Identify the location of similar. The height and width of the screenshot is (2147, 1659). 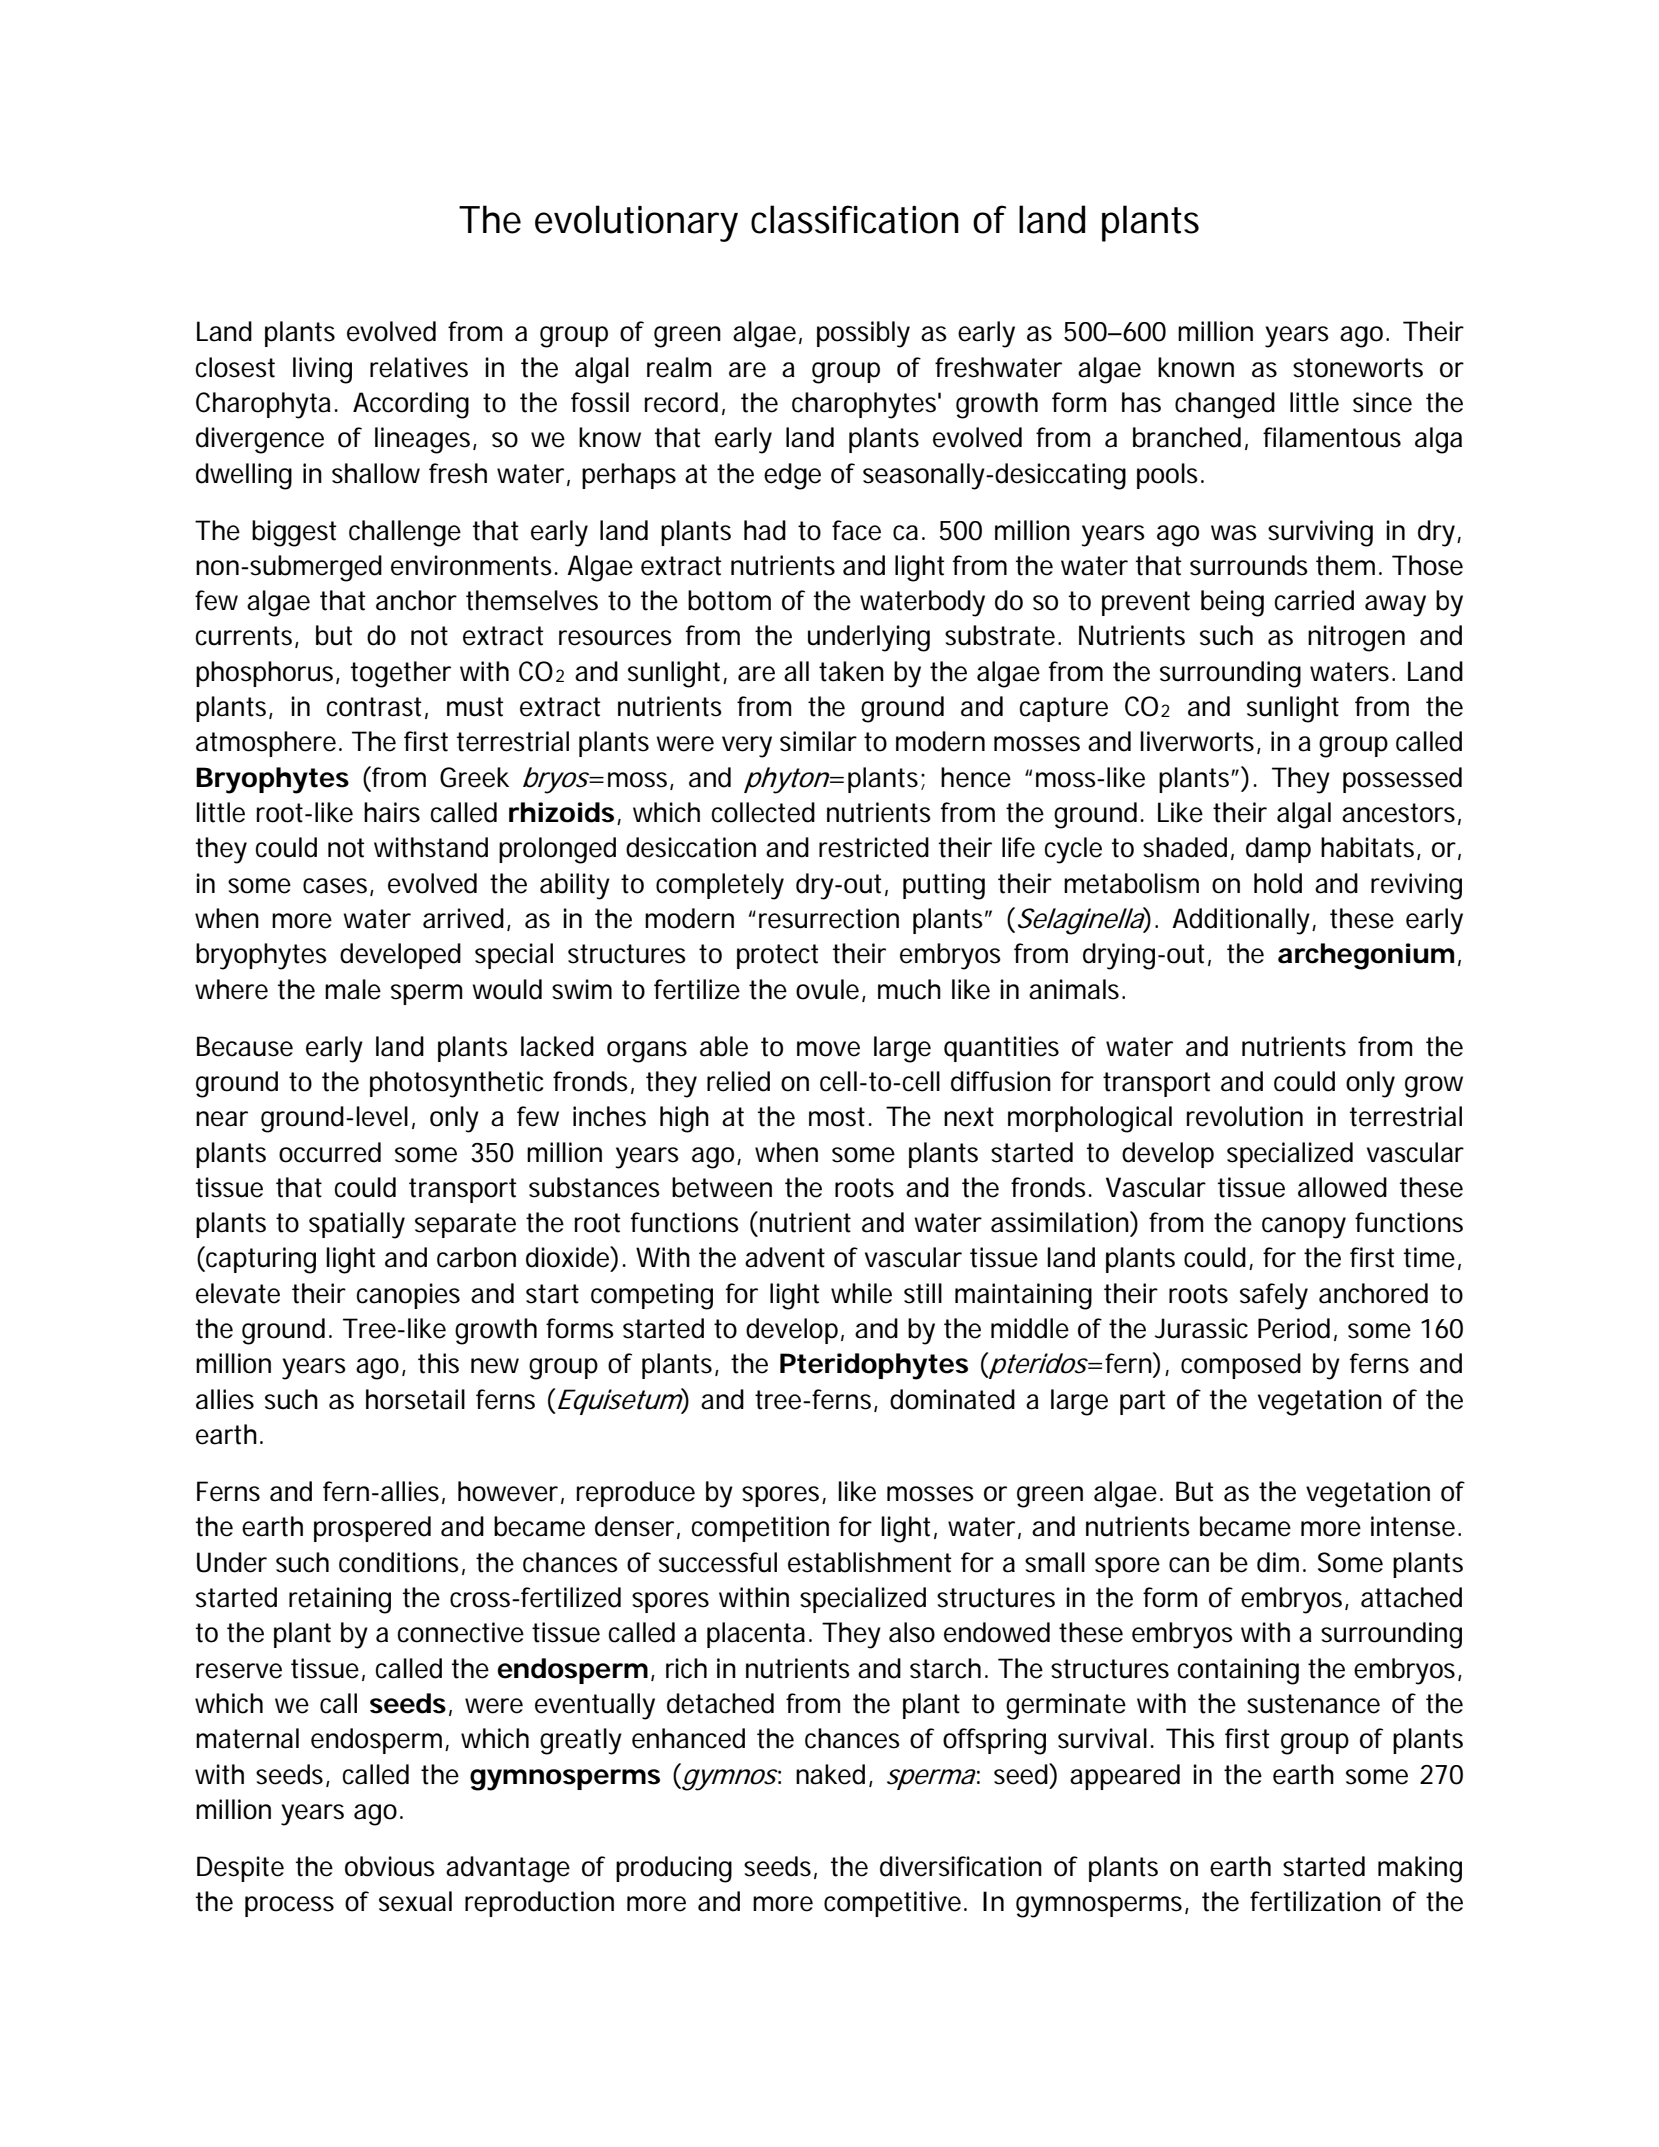
(818, 741).
